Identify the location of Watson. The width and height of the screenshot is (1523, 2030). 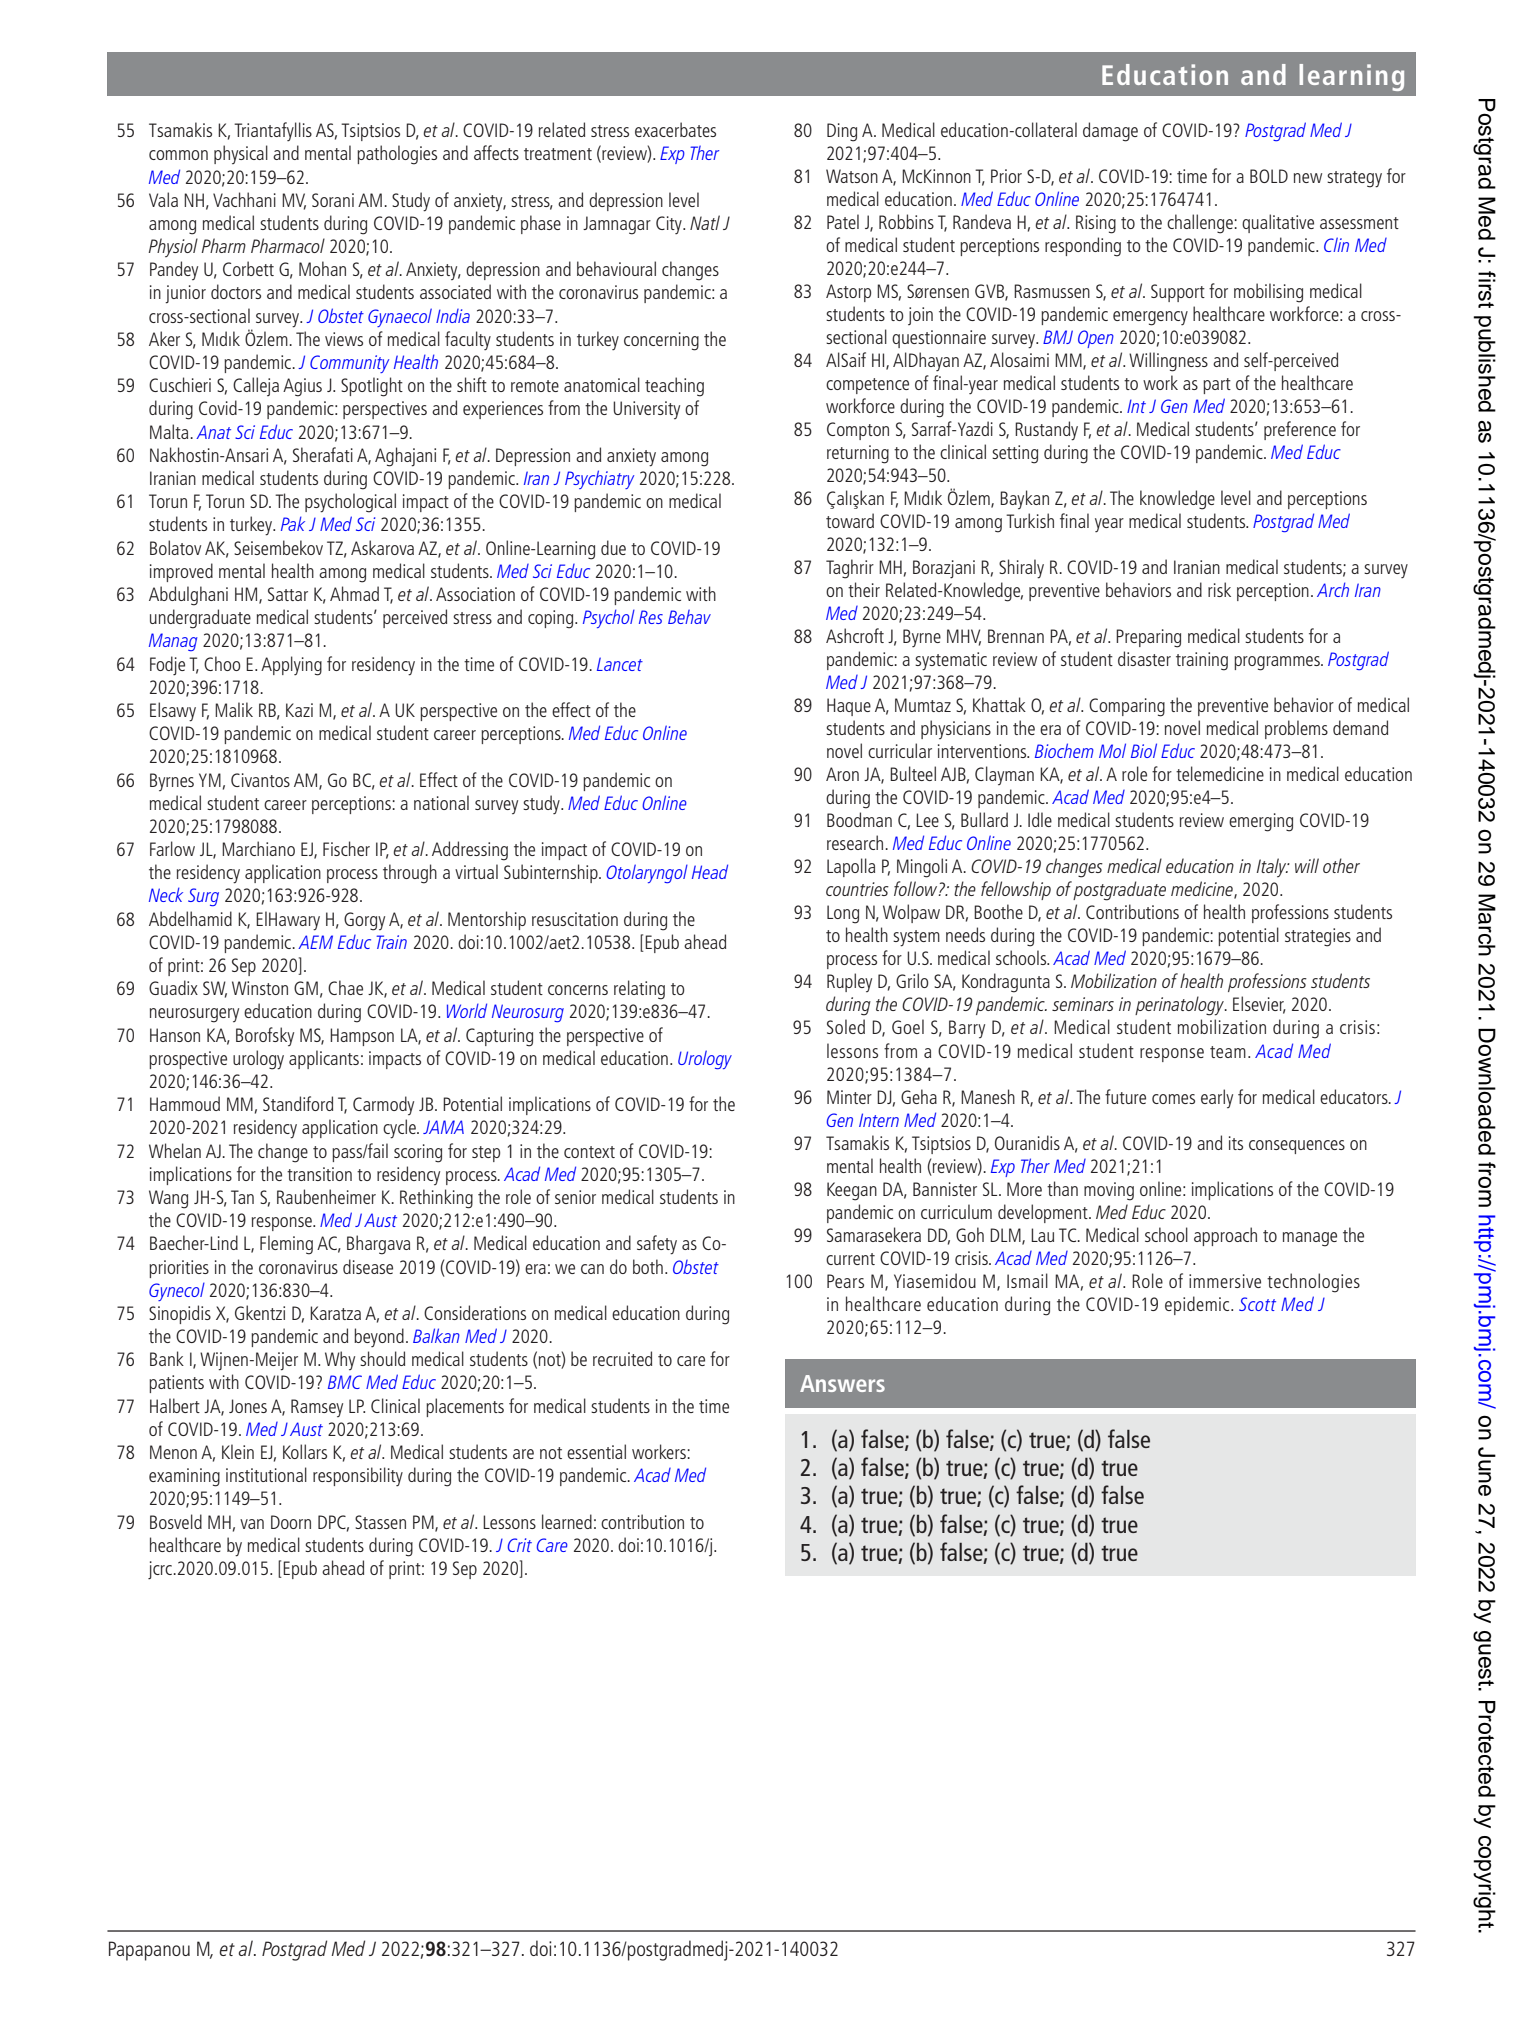
(852, 176).
